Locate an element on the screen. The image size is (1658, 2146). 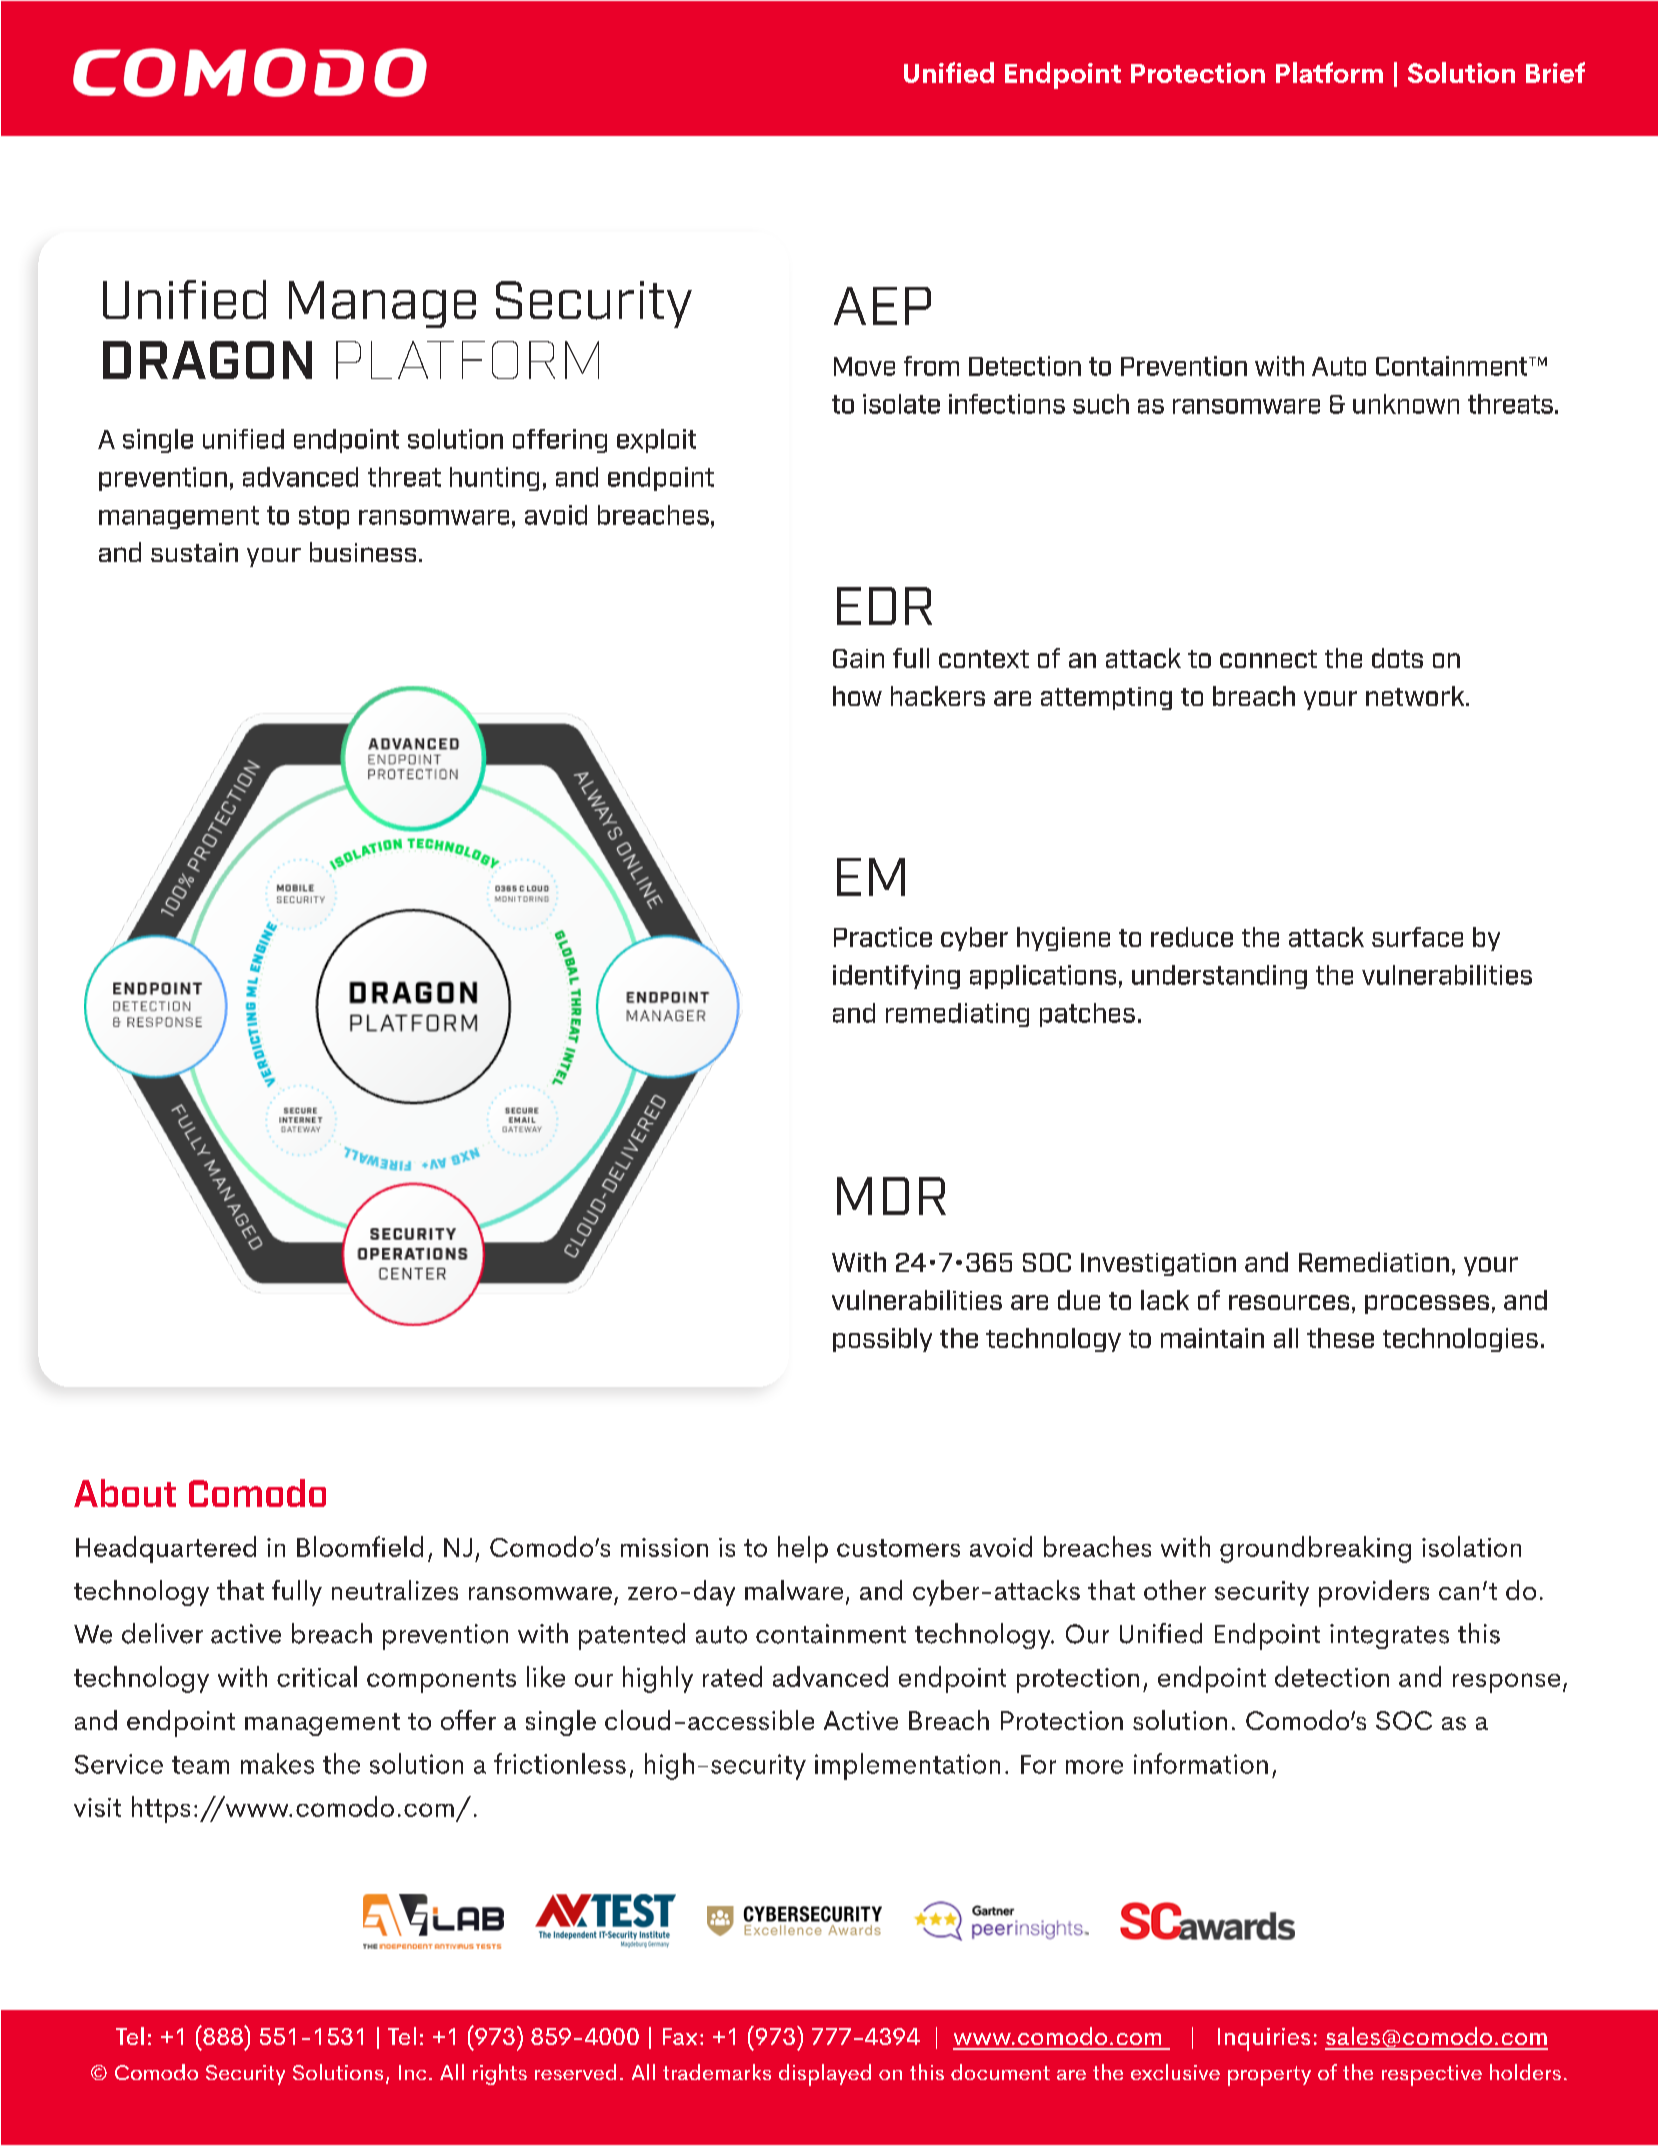
hunting is located at coordinates (494, 479).
